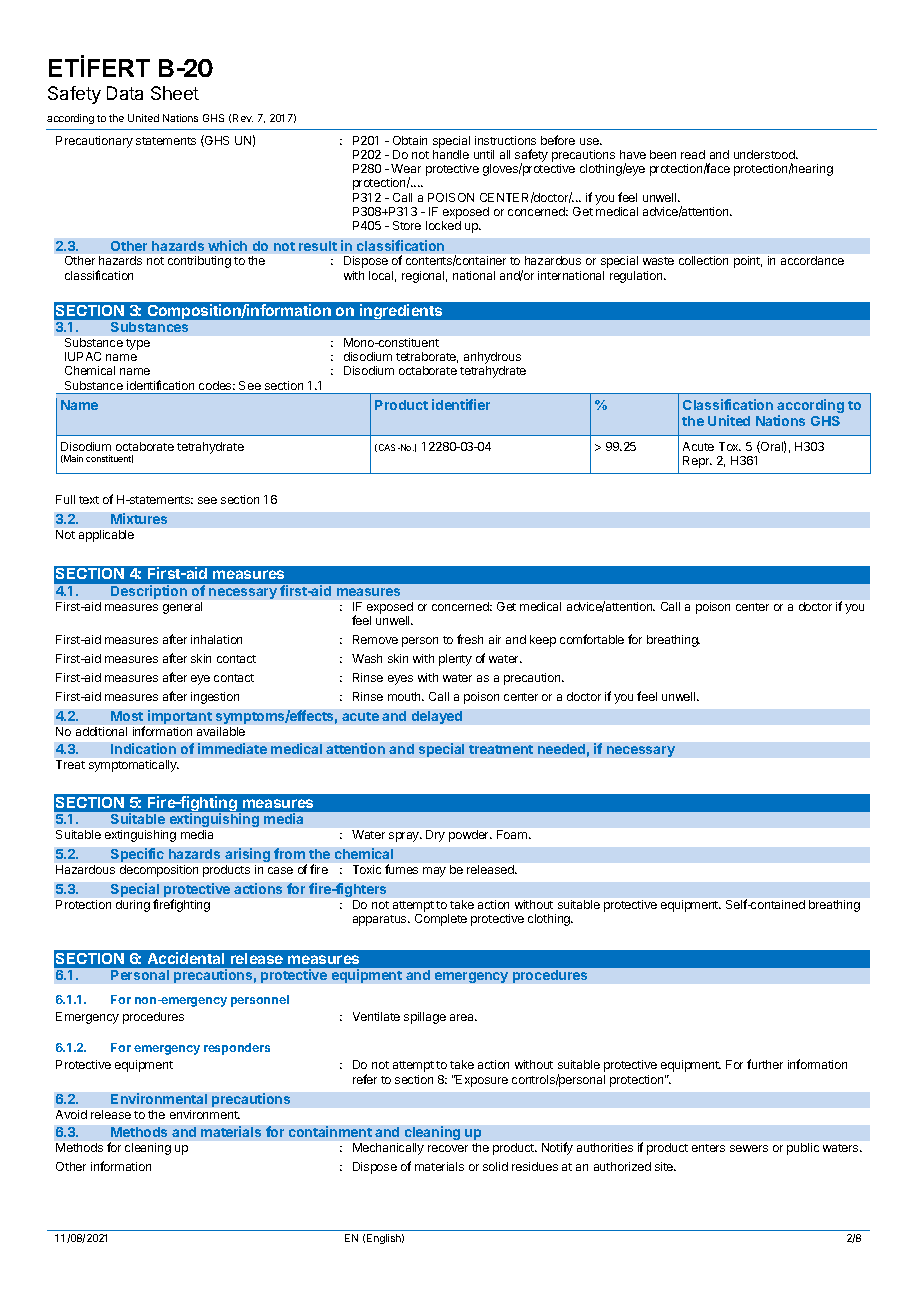 The image size is (924, 1308). What do you see at coordinates (89, 500) in the screenshot?
I see `text` at bounding box center [89, 500].
